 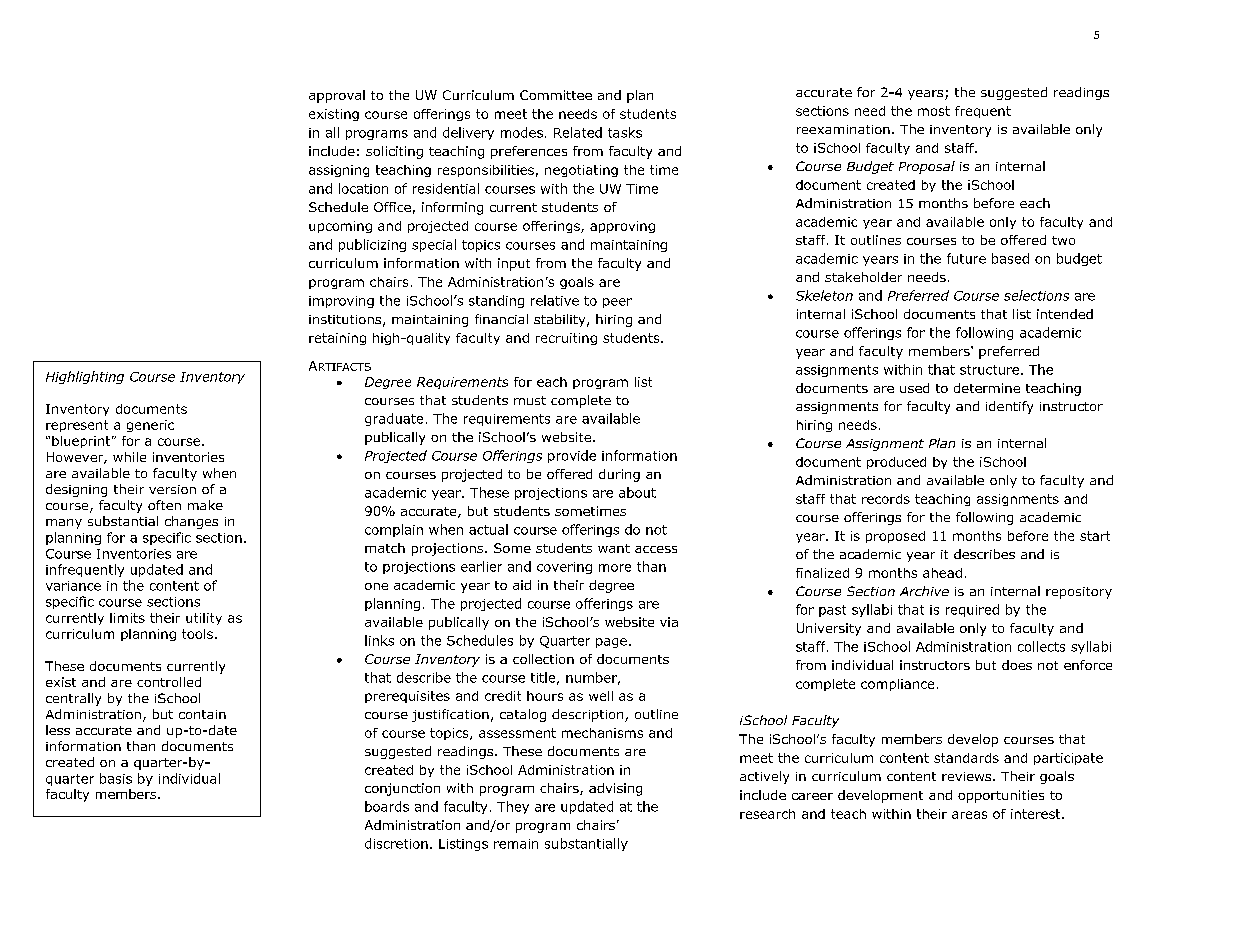 I want to click on approval, so click(x=337, y=96).
